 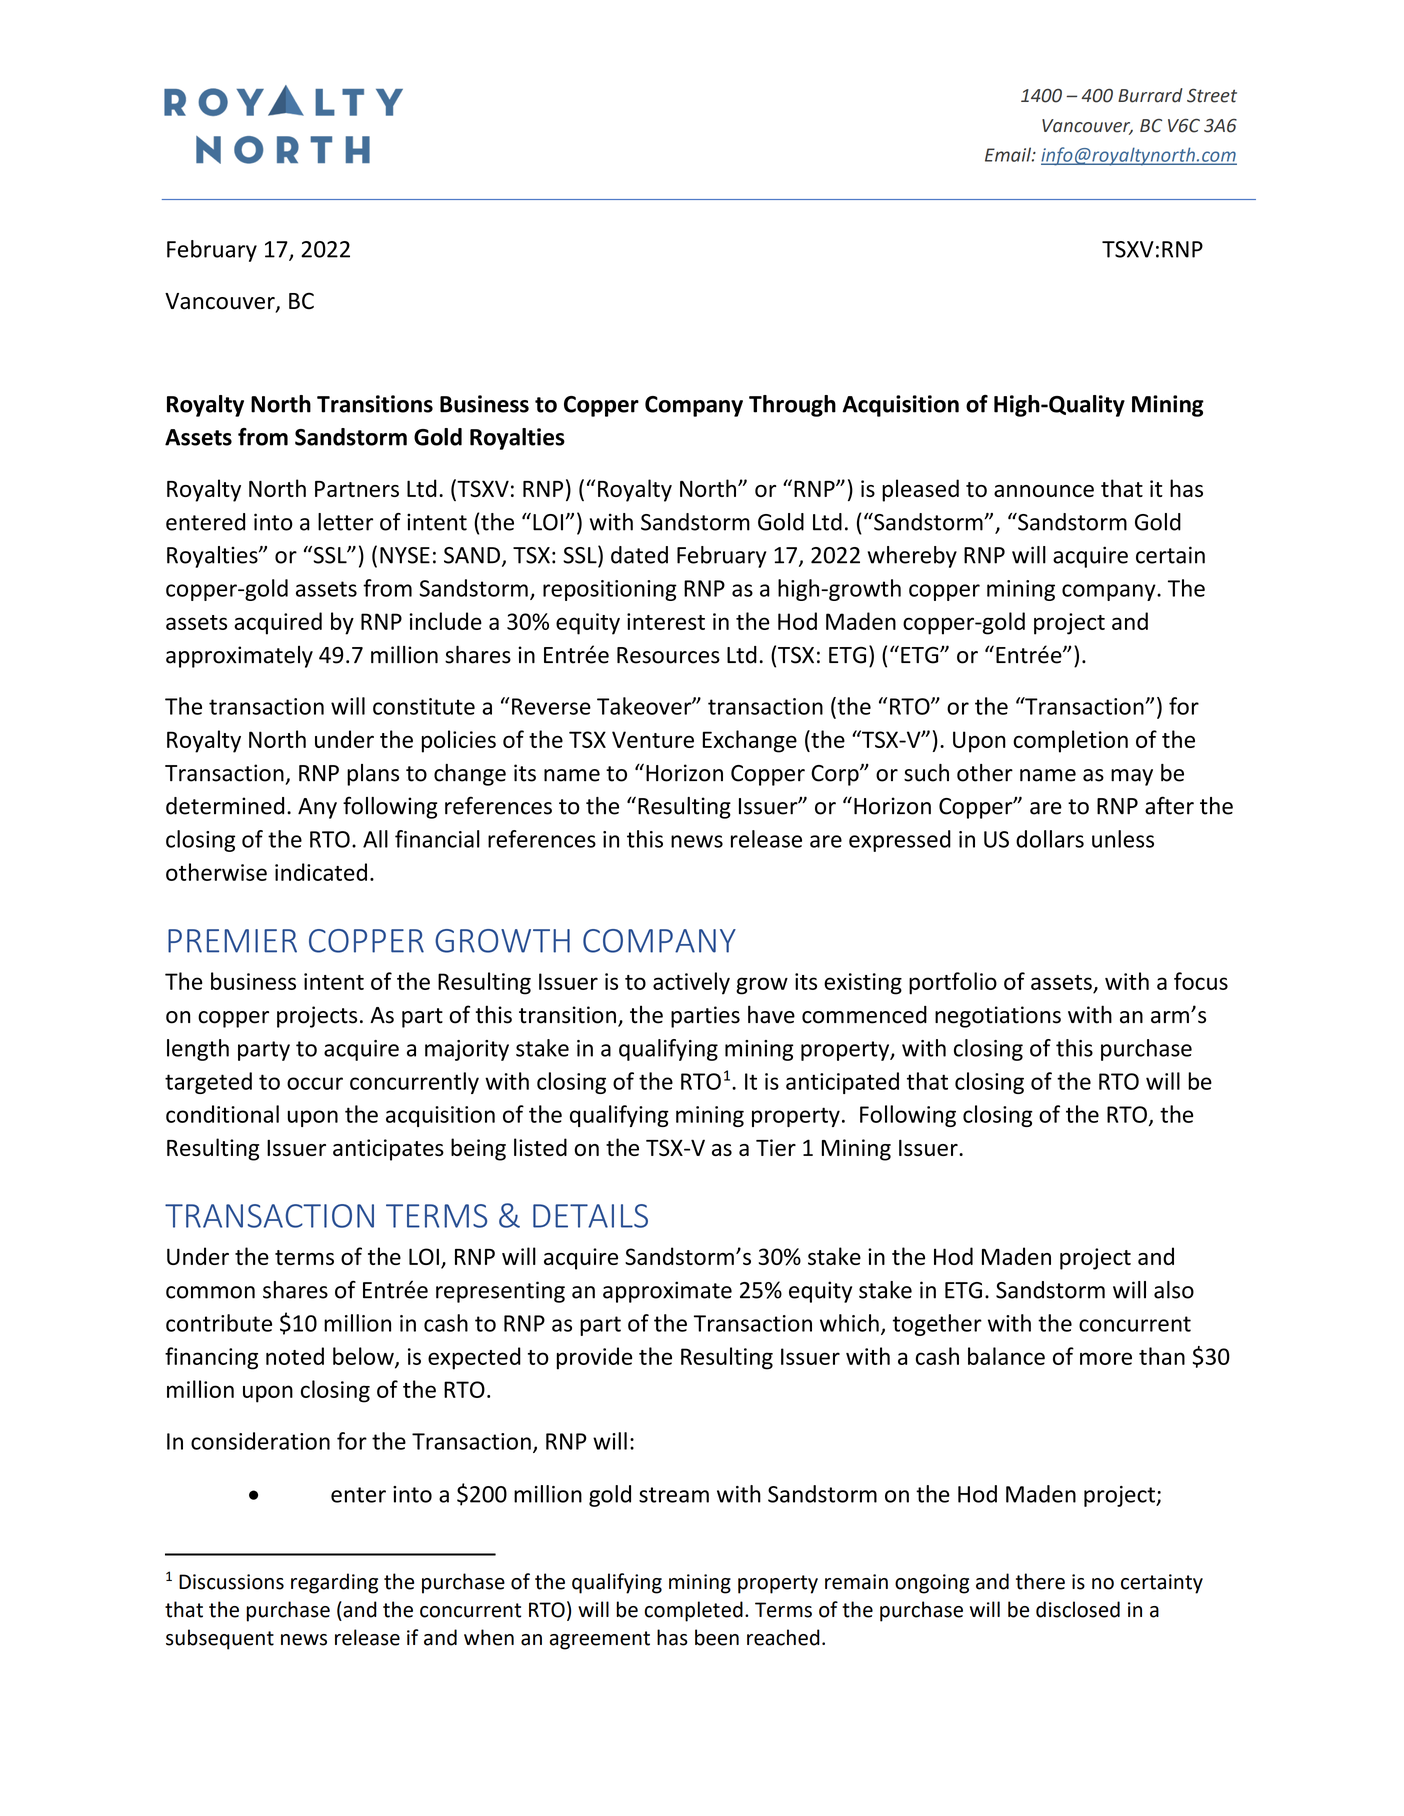 I want to click on completed, so click(x=693, y=1611).
